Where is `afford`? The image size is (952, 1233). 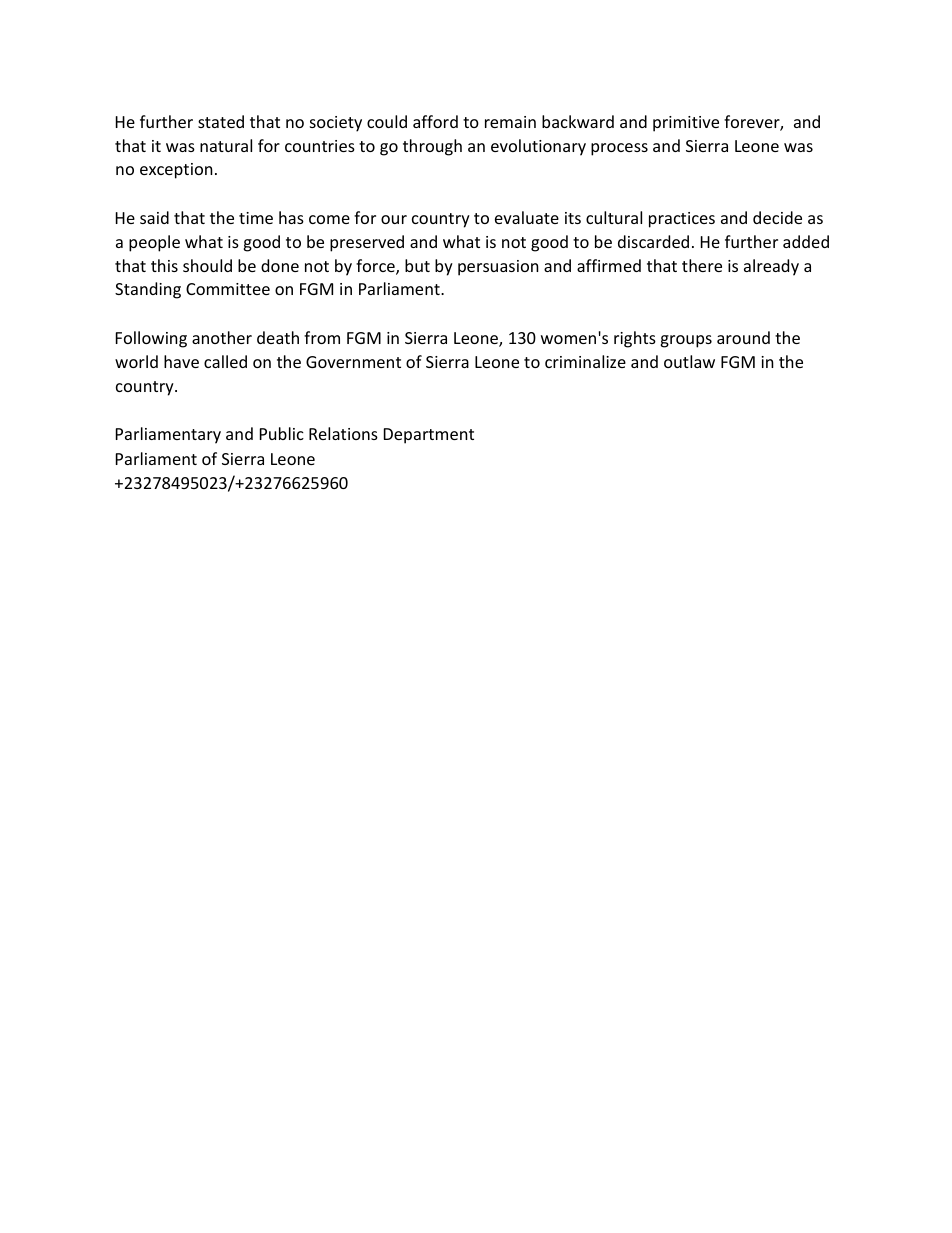
afford is located at coordinates (435, 121).
